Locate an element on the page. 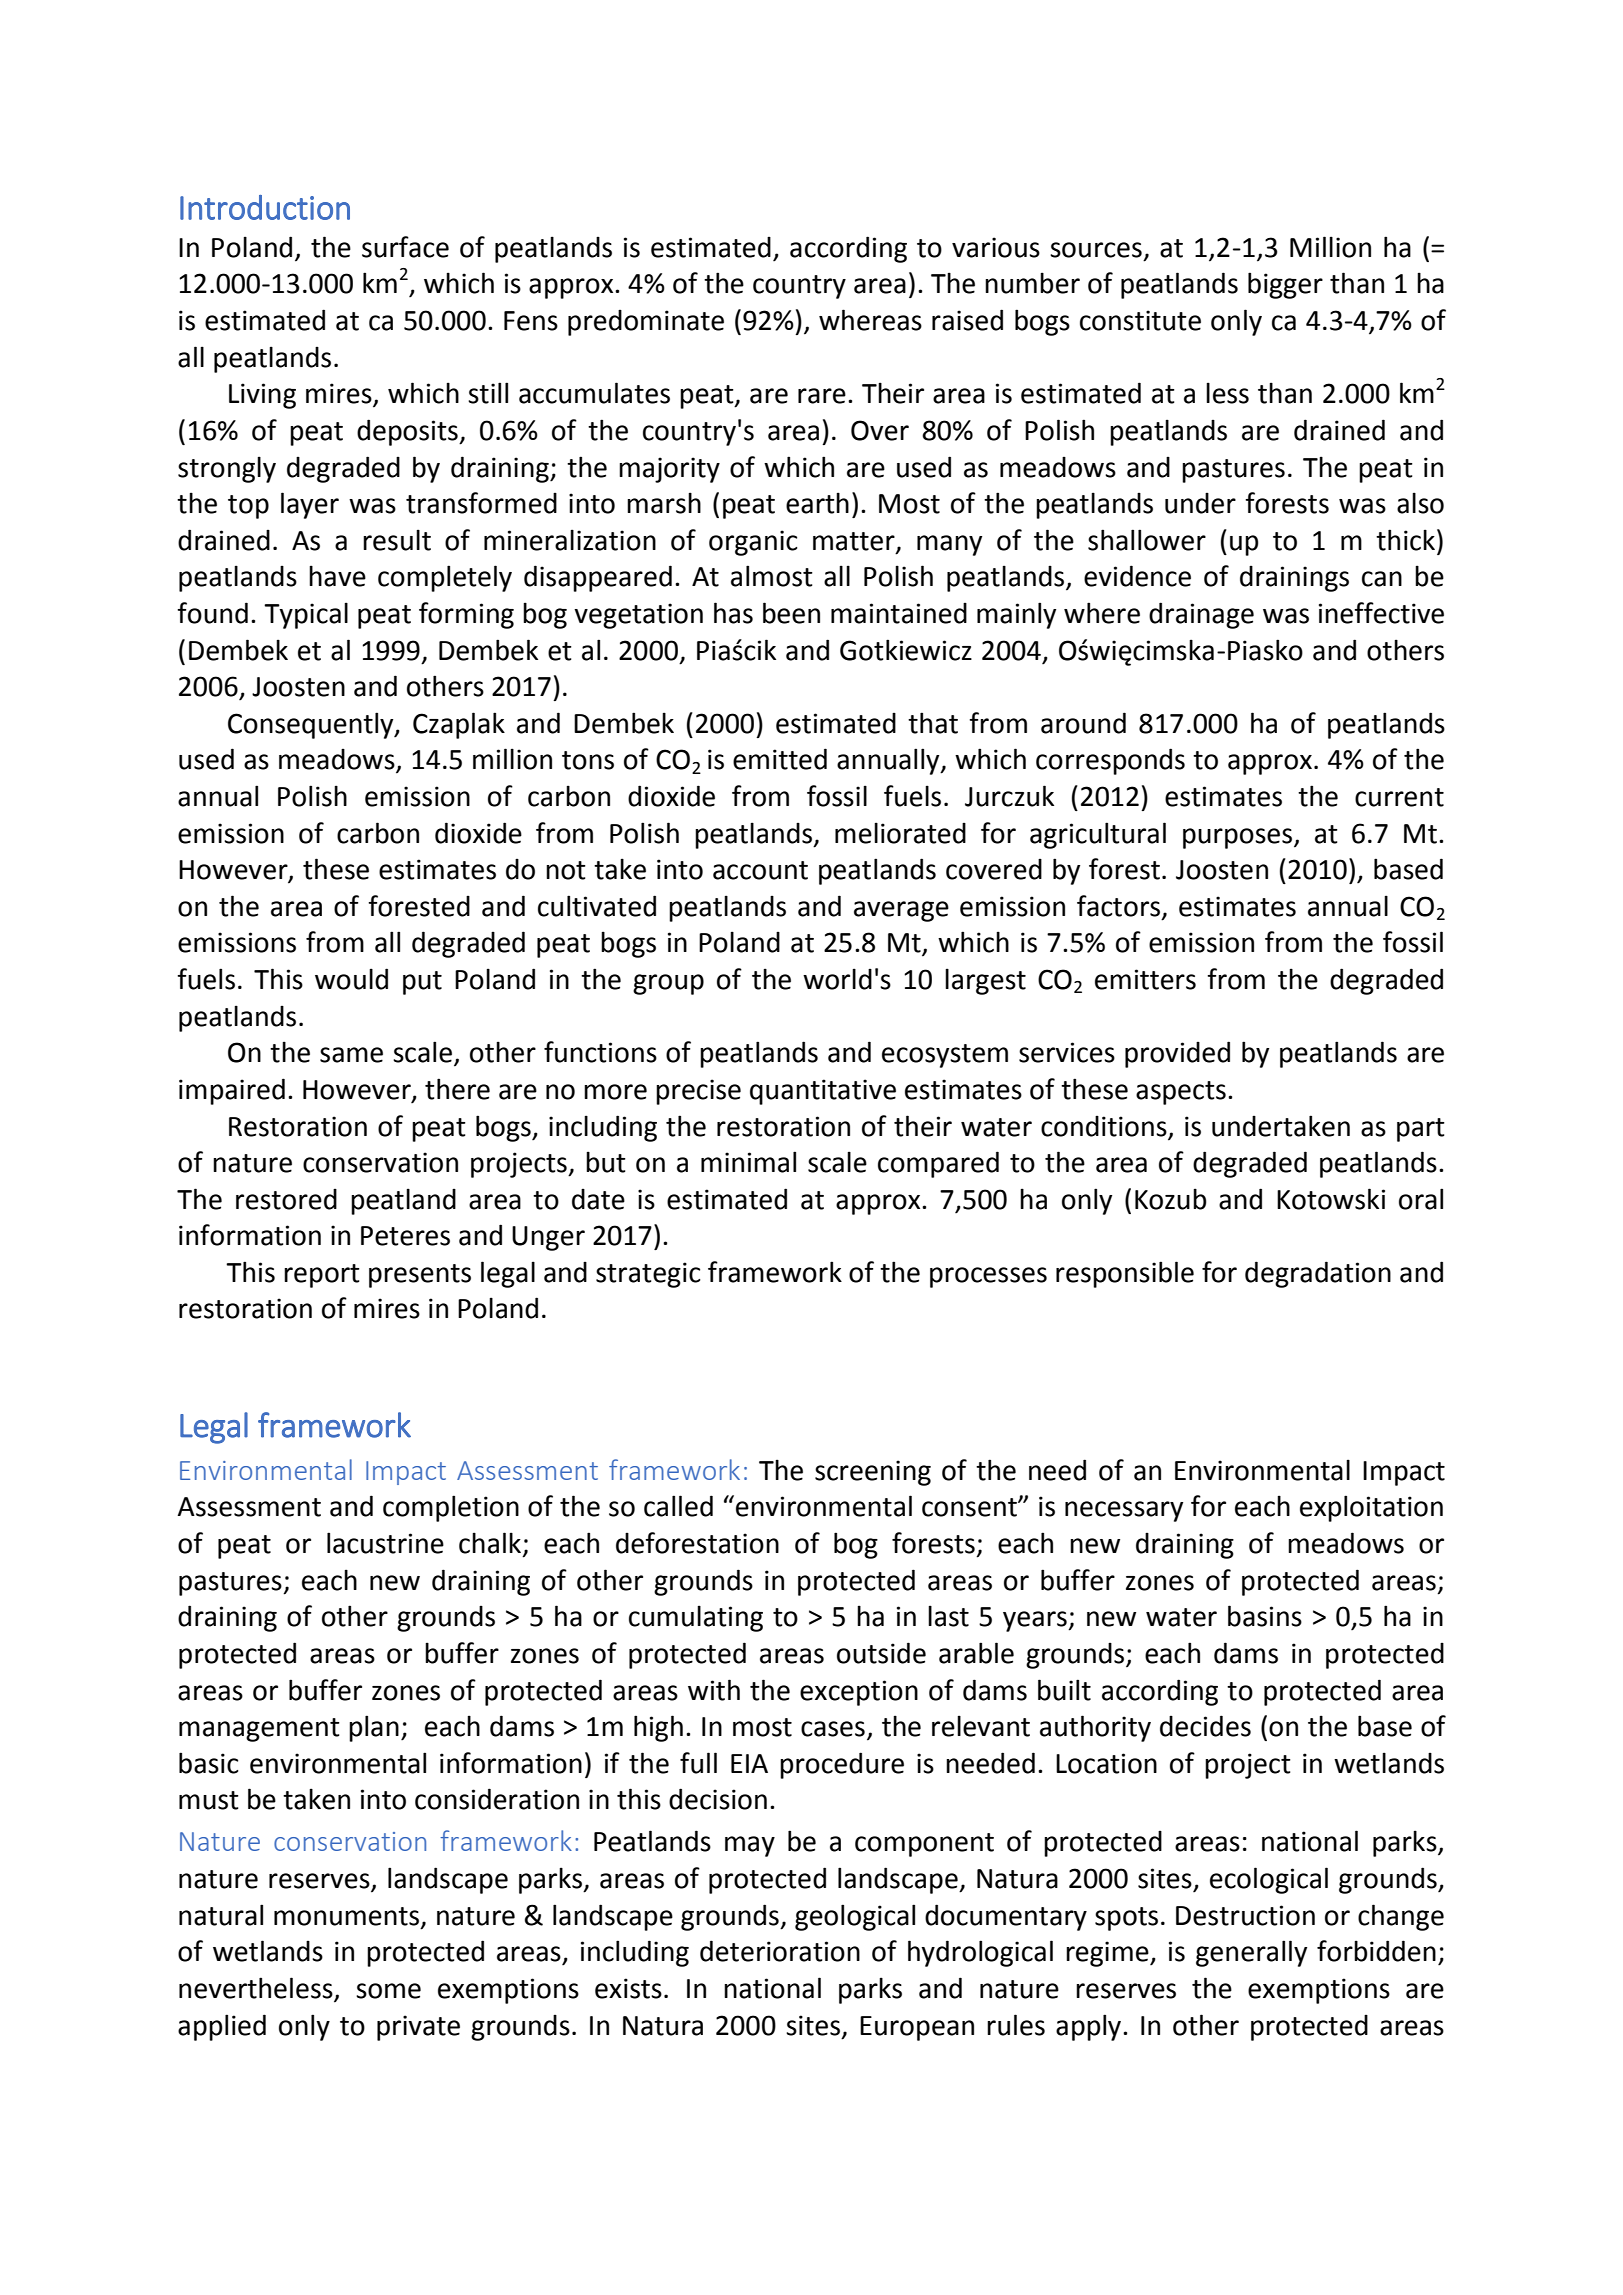  same is located at coordinates (351, 1055).
